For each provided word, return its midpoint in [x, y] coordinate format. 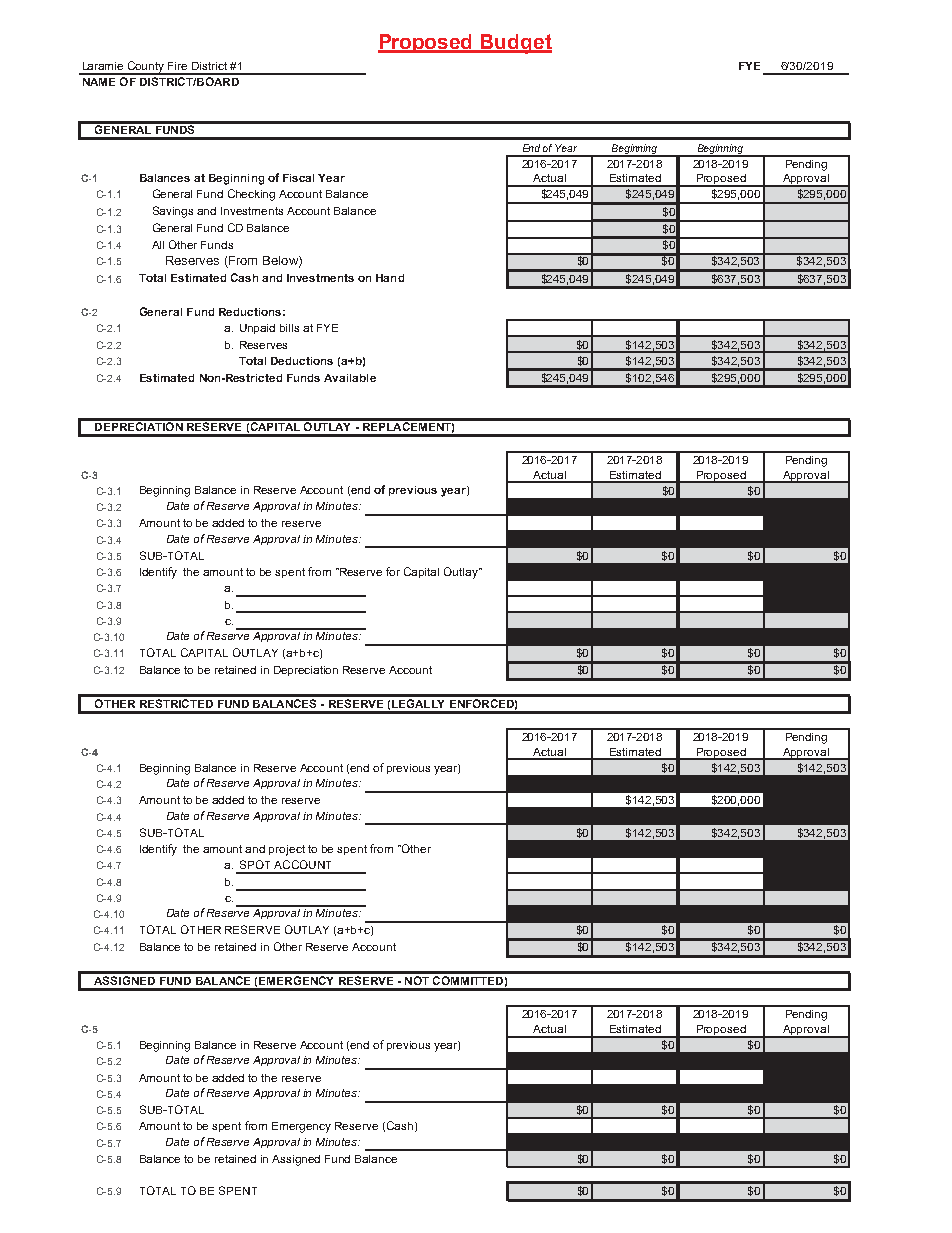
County [146, 68]
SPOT [255, 864]
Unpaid [257, 329]
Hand [390, 278]
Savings [173, 212]
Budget [515, 44]
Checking [251, 195]
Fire [177, 66]
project [287, 850]
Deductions [302, 361]
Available [350, 378]
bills [289, 328]
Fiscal [298, 178]
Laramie [103, 66]
